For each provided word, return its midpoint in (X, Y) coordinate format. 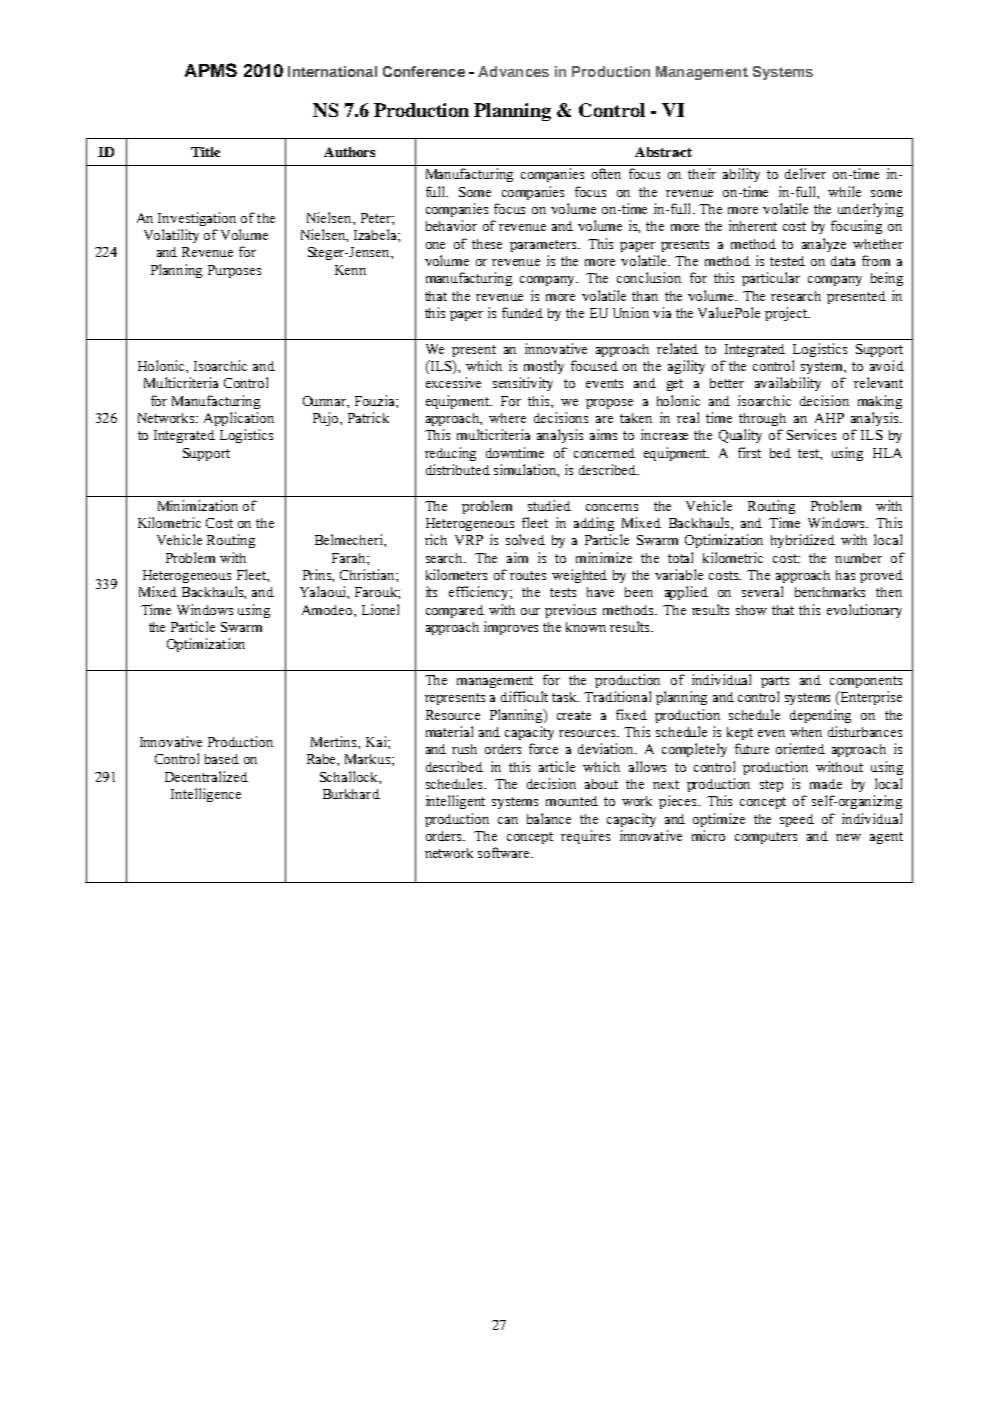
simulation (526, 470)
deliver (805, 173)
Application (239, 419)
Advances (513, 71)
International (332, 71)
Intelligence (206, 795)
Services (811, 434)
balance (549, 818)
